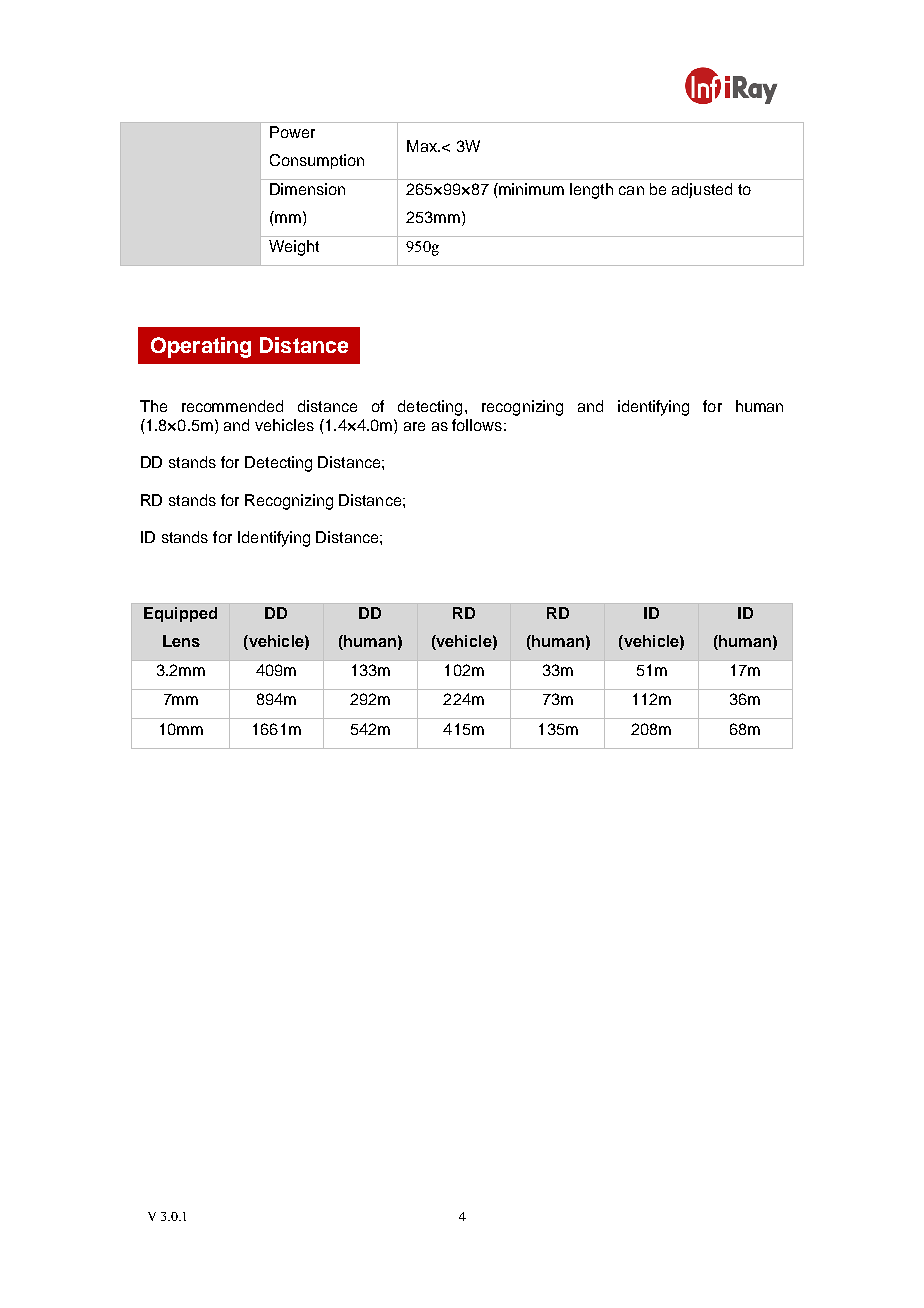 The height and width of the document is (1308, 924). What do you see at coordinates (591, 191) in the document?
I see `length` at bounding box center [591, 191].
